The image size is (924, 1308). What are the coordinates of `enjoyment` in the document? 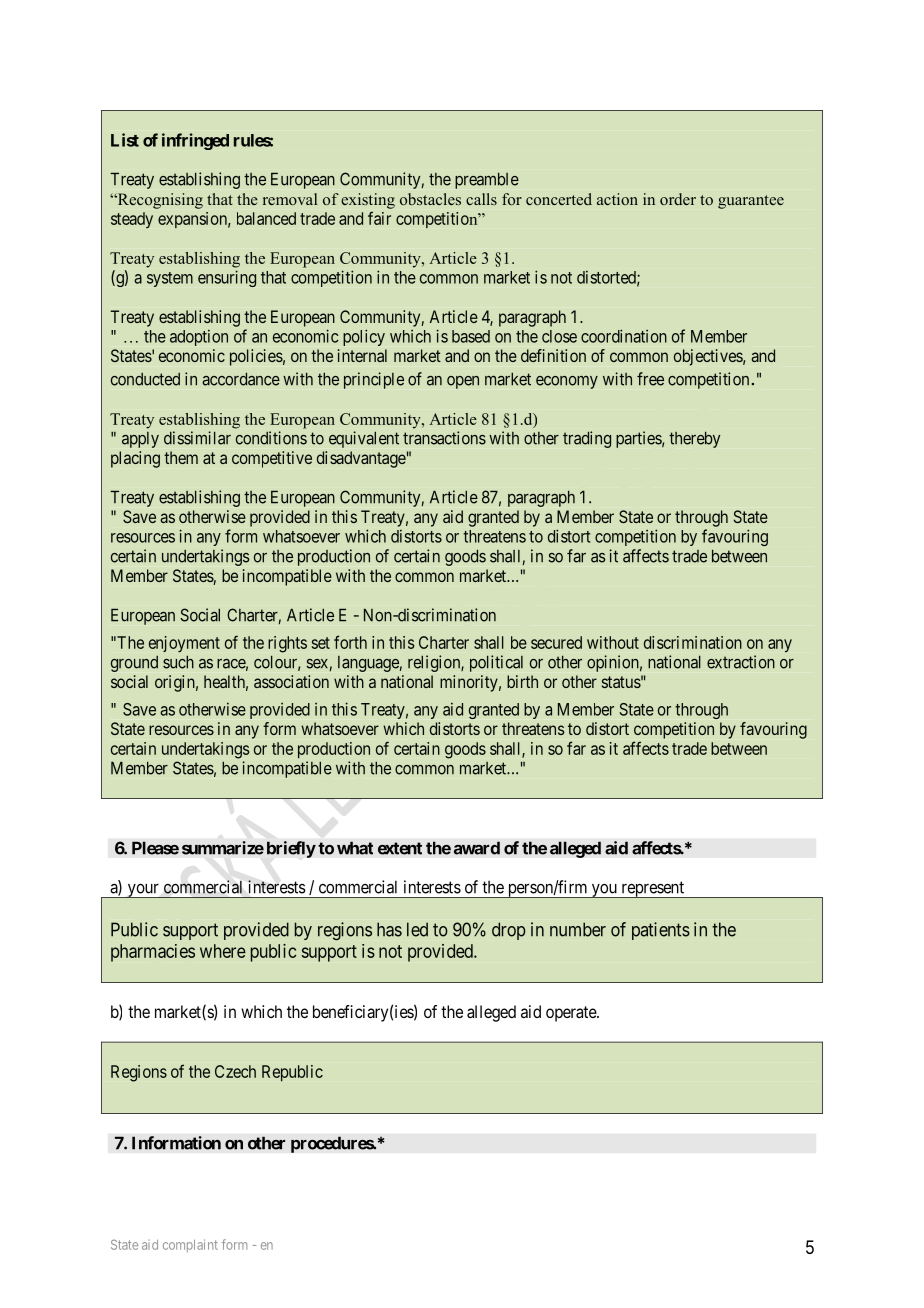 It's located at (184, 644).
